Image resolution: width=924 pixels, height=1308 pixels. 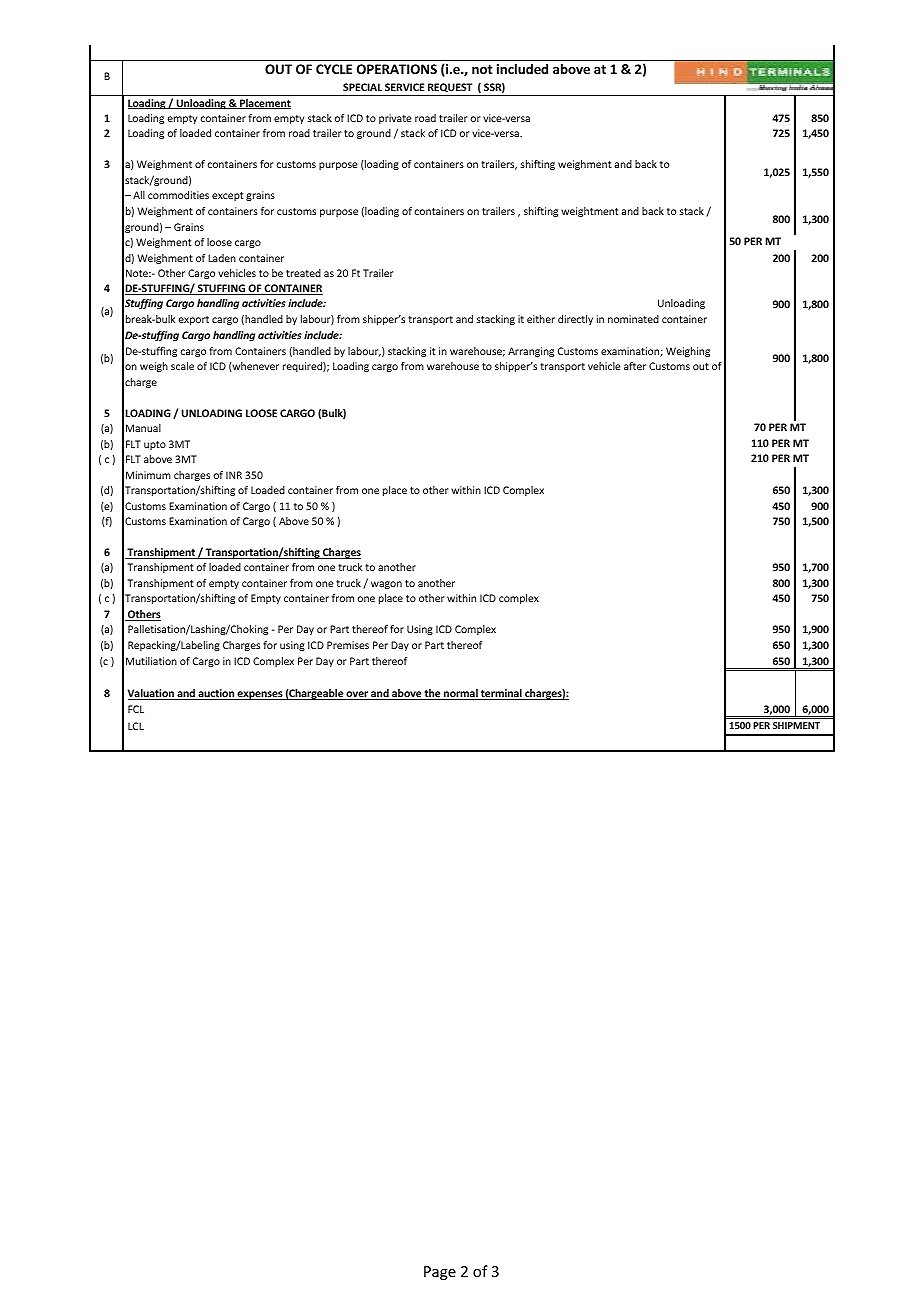 I want to click on Valuation, so click(x=152, y=694).
